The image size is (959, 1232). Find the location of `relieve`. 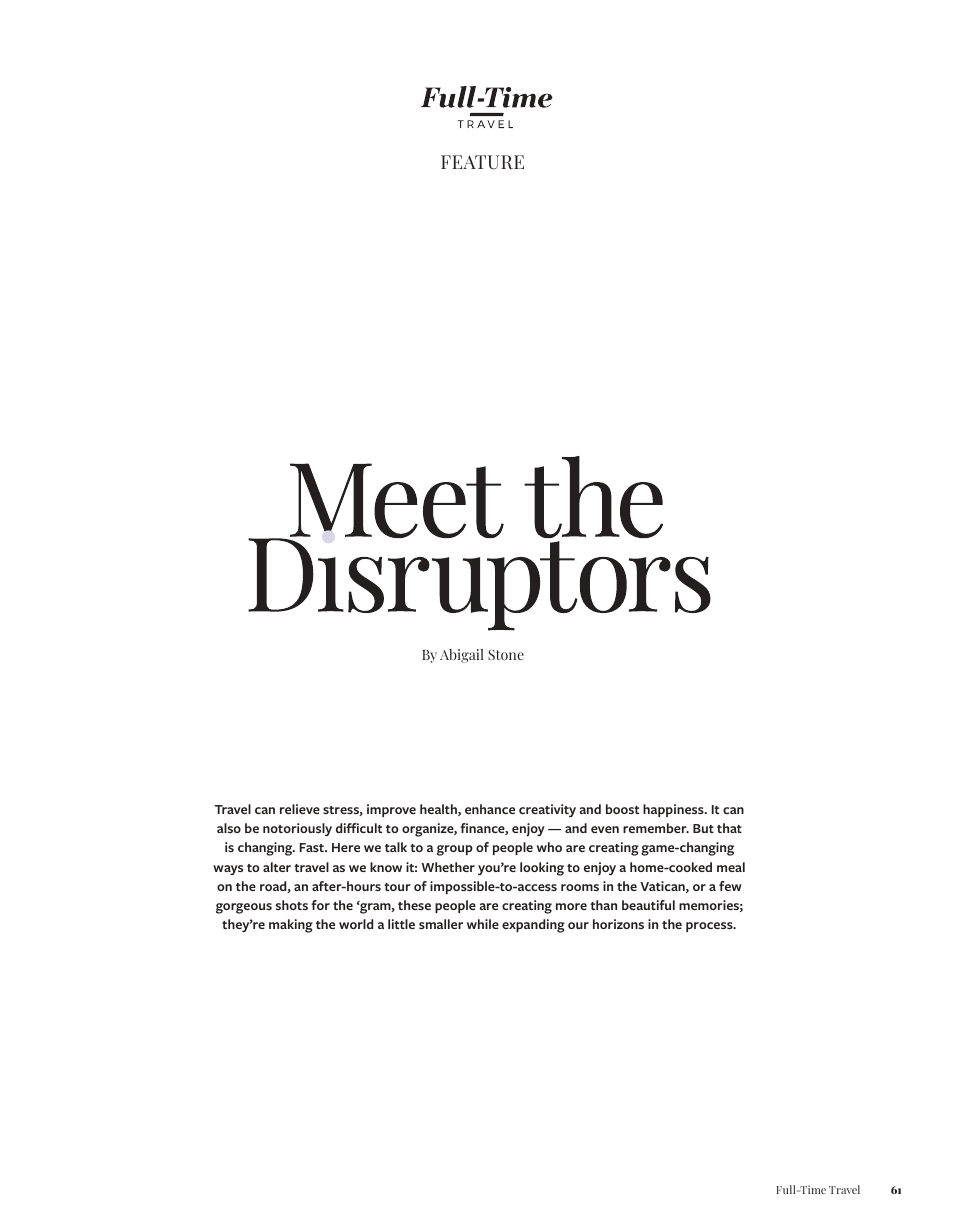

relieve is located at coordinates (300, 809).
